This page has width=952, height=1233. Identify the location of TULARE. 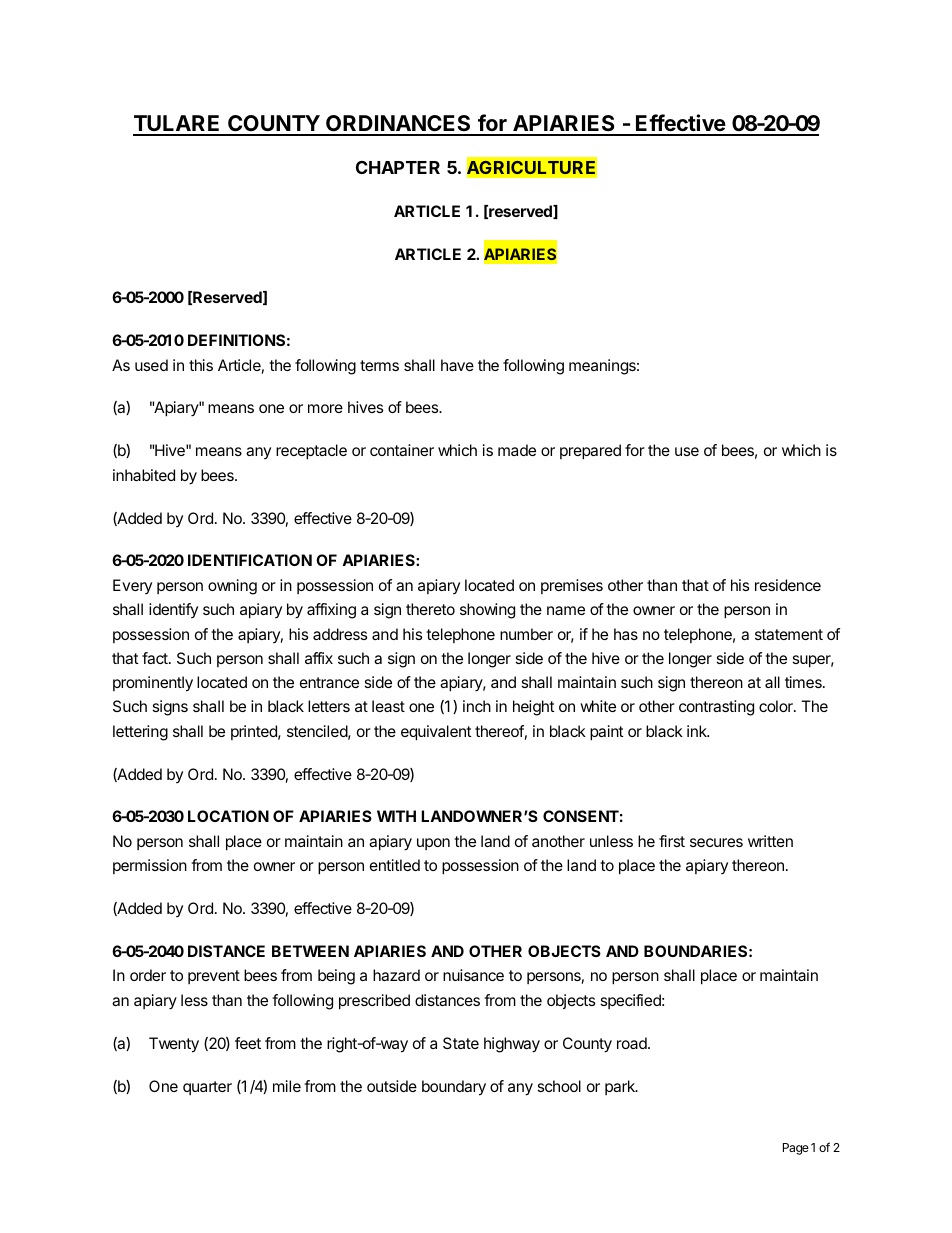
(178, 125).
